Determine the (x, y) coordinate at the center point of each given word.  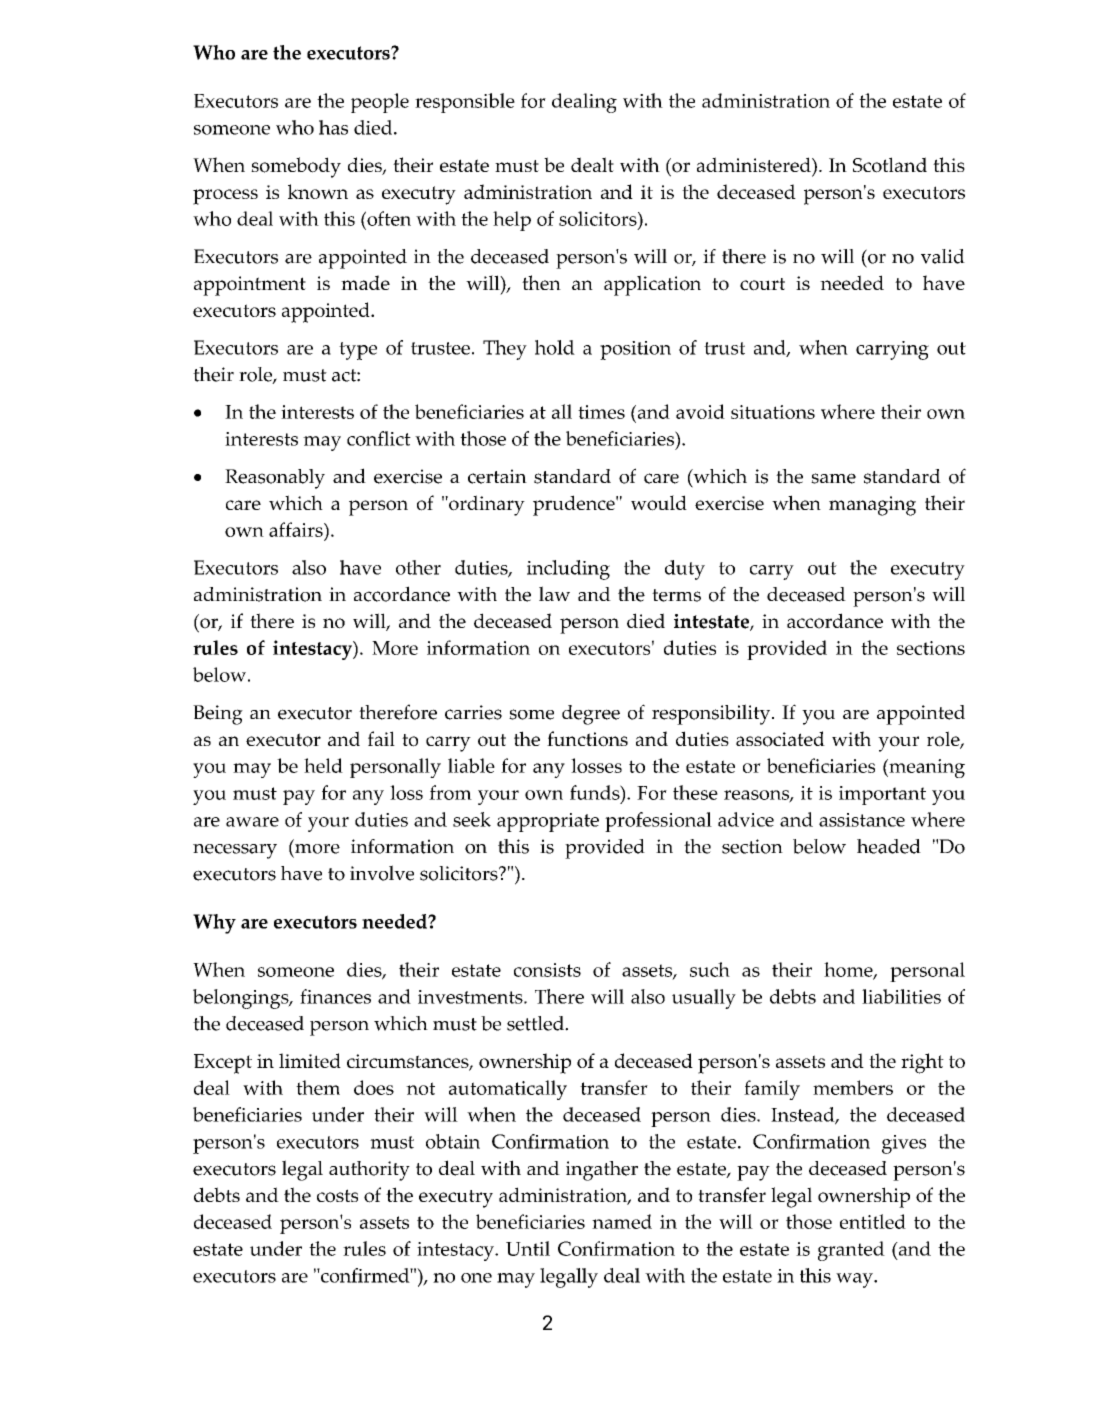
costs (337, 1196)
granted (851, 1251)
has (333, 127)
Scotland (890, 165)
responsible (465, 103)
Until (528, 1248)
